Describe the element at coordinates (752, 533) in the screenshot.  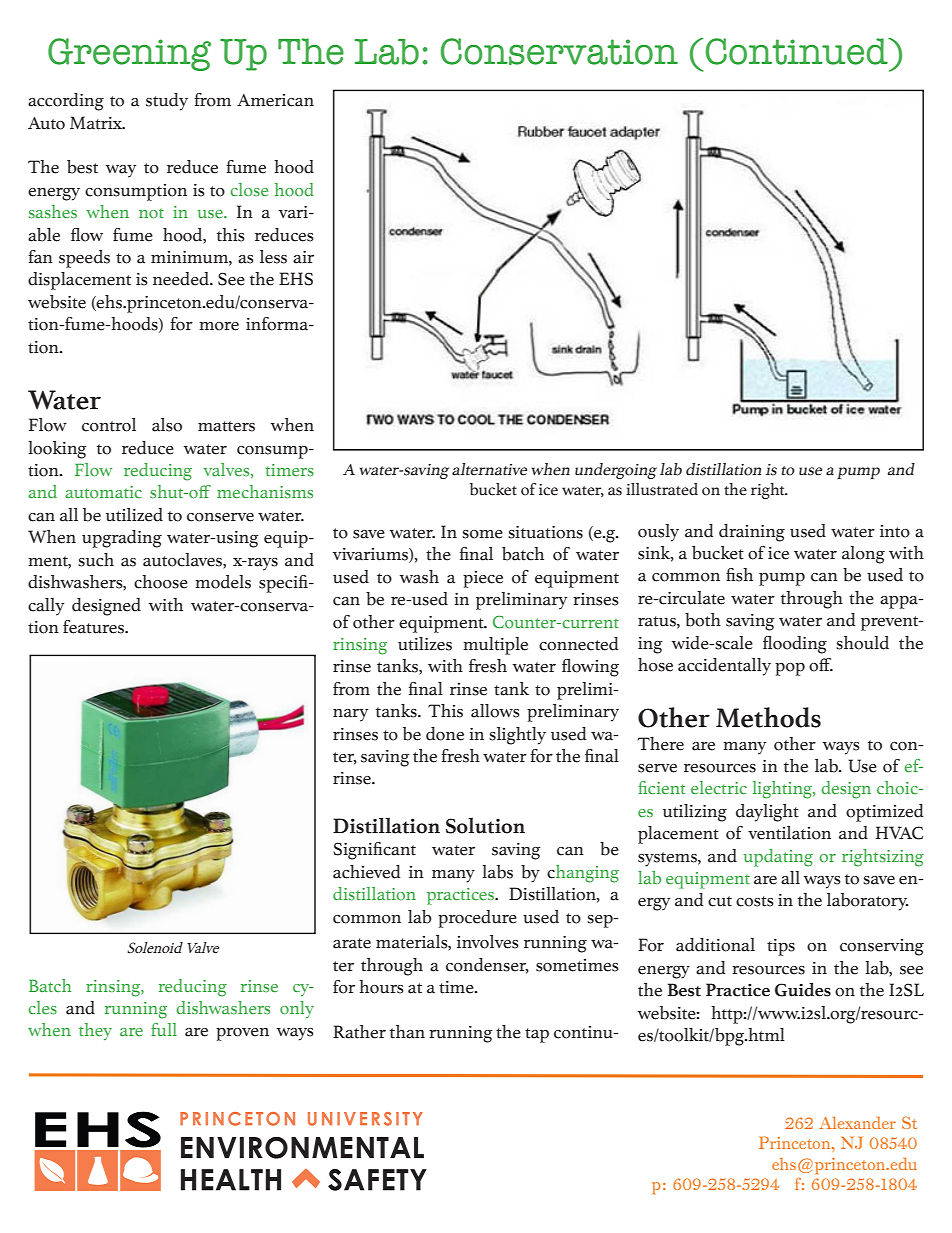
I see `draining` at that location.
